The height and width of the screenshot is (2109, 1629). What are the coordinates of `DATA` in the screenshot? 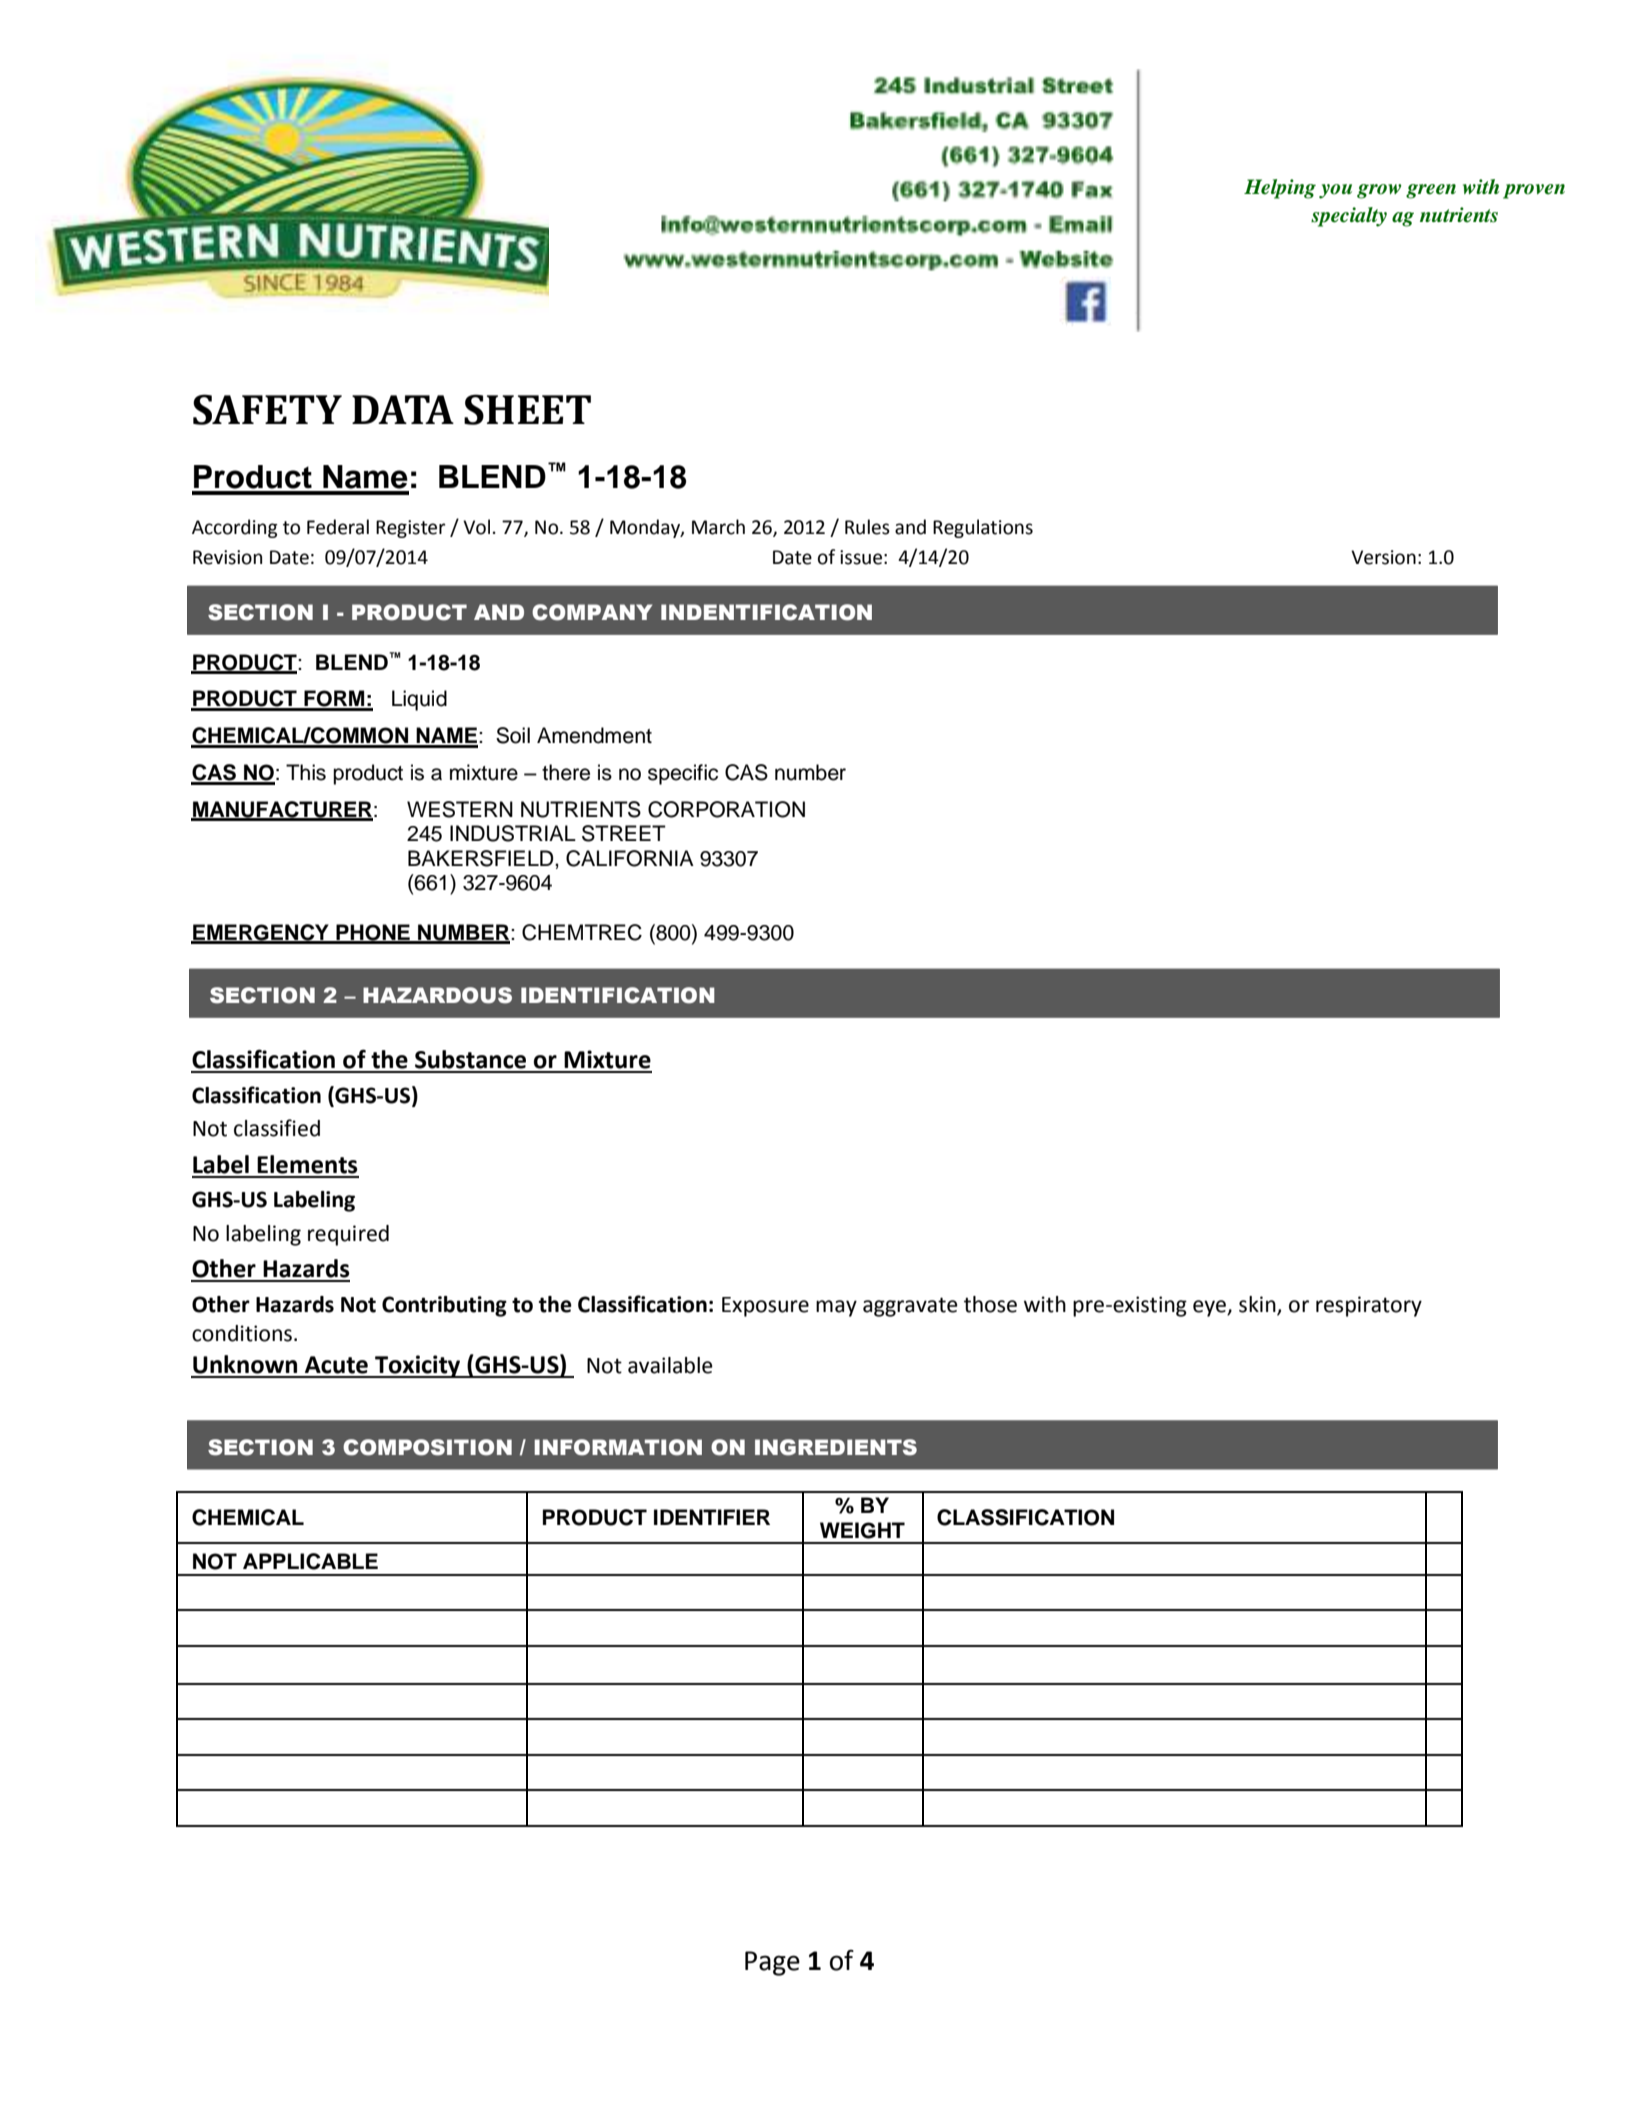 It's located at (403, 409).
